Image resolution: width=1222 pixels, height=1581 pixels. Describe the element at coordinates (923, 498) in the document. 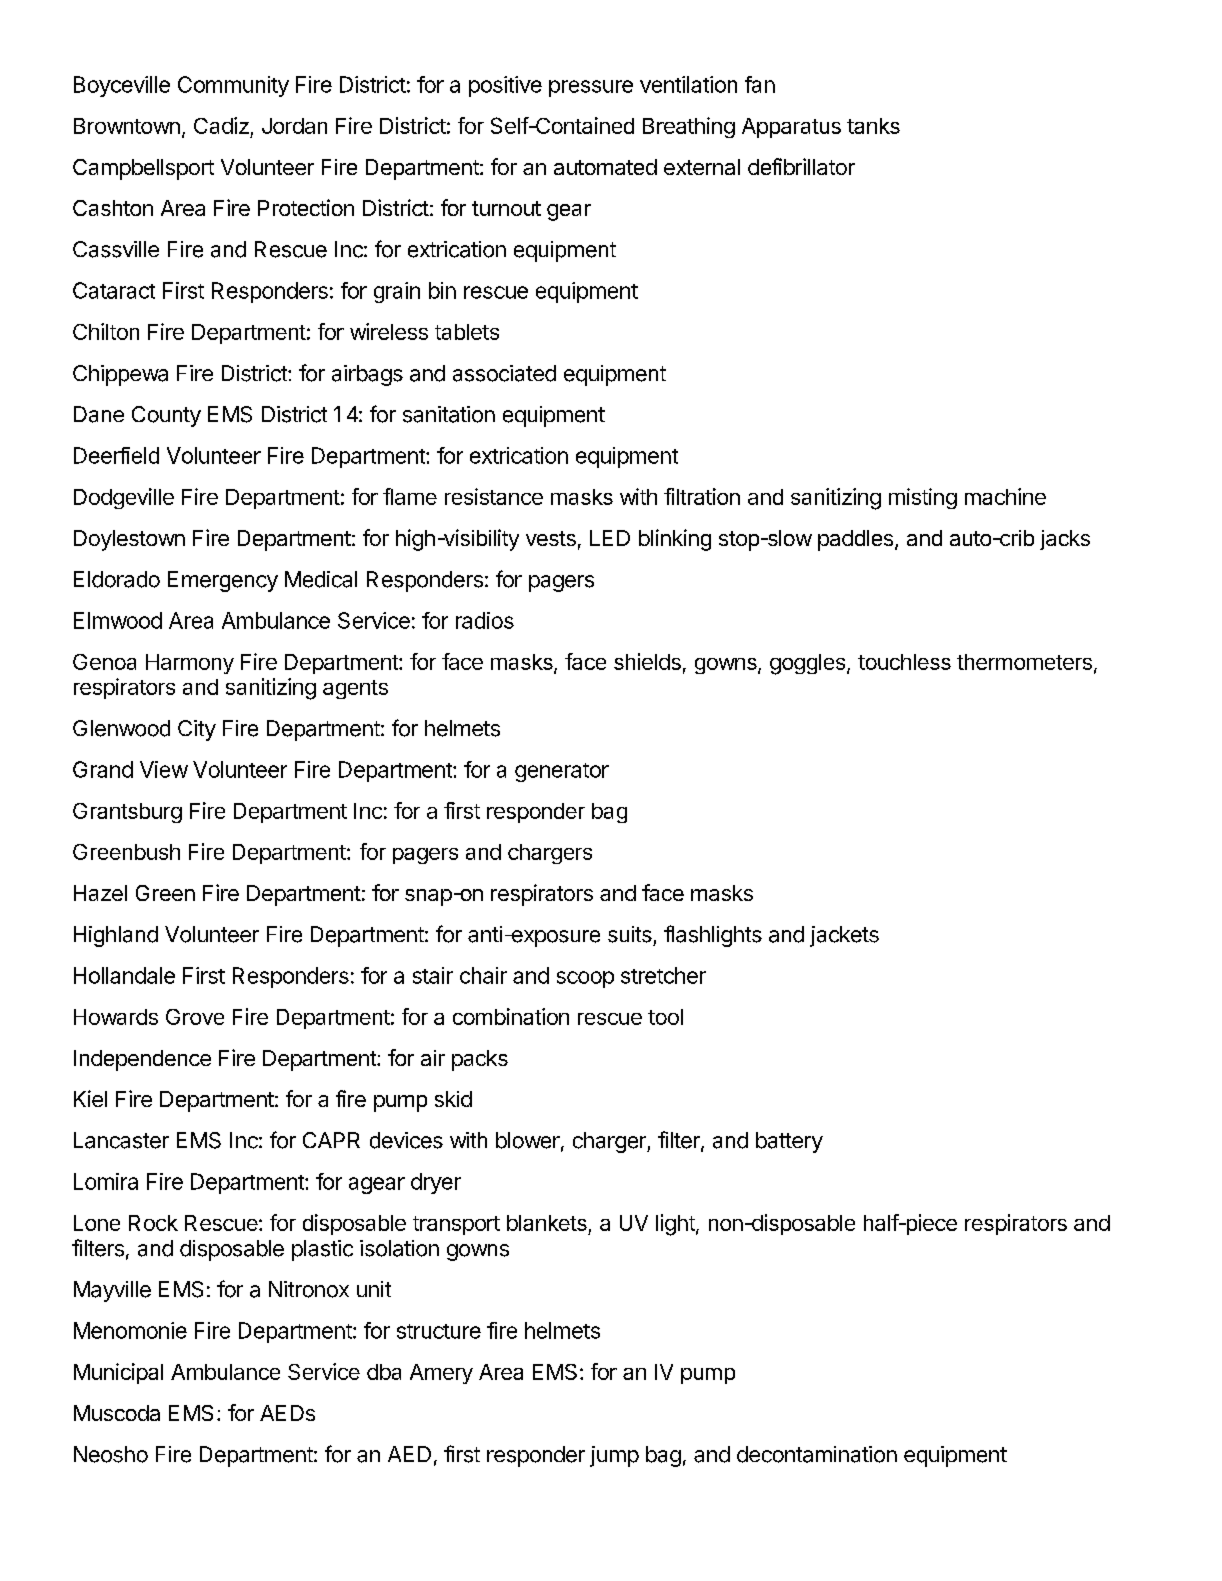

I see `misting` at that location.
